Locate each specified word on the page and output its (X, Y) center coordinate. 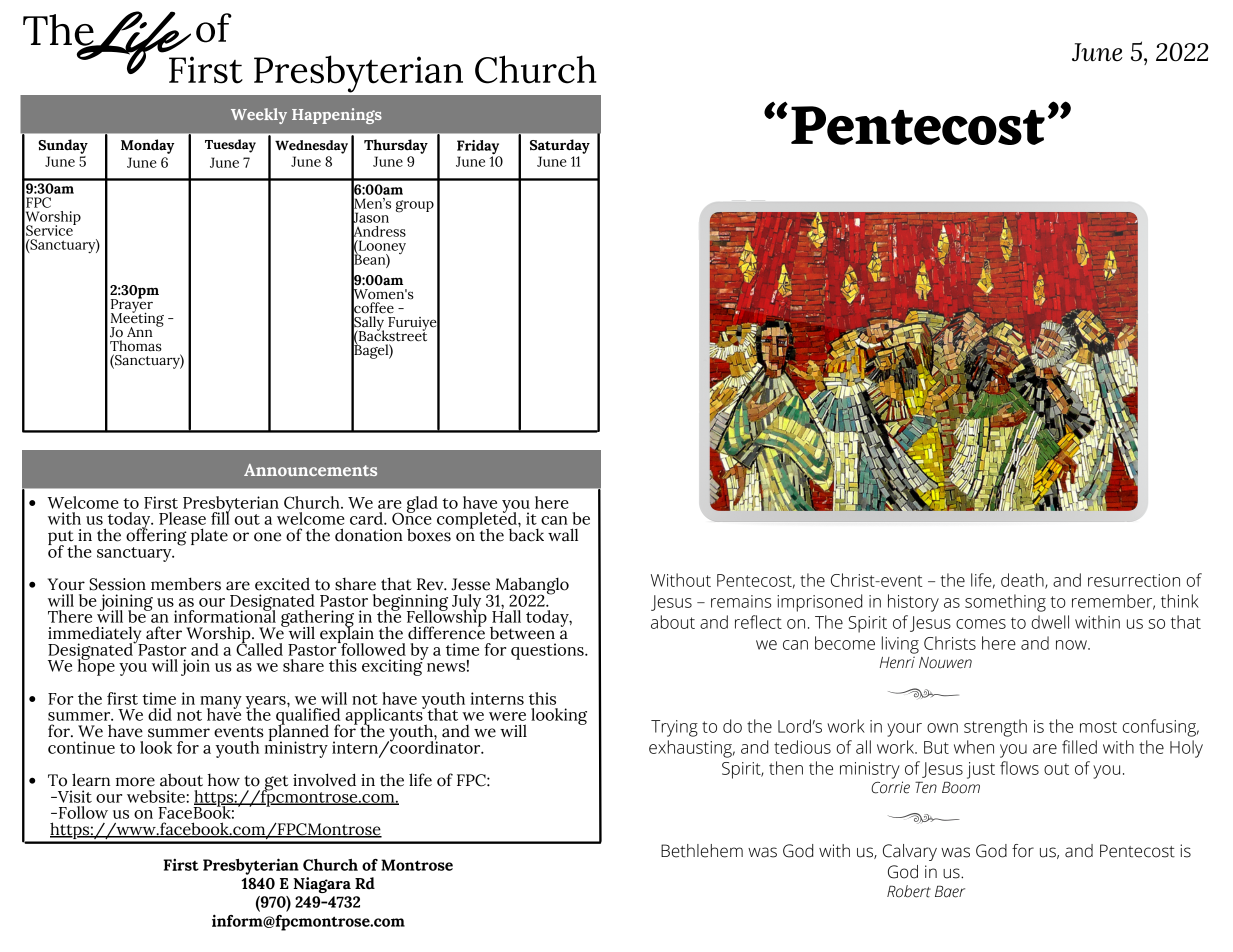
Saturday (560, 146)
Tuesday (230, 146)
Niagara (322, 885)
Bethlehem (702, 851)
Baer (950, 891)
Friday (478, 148)
